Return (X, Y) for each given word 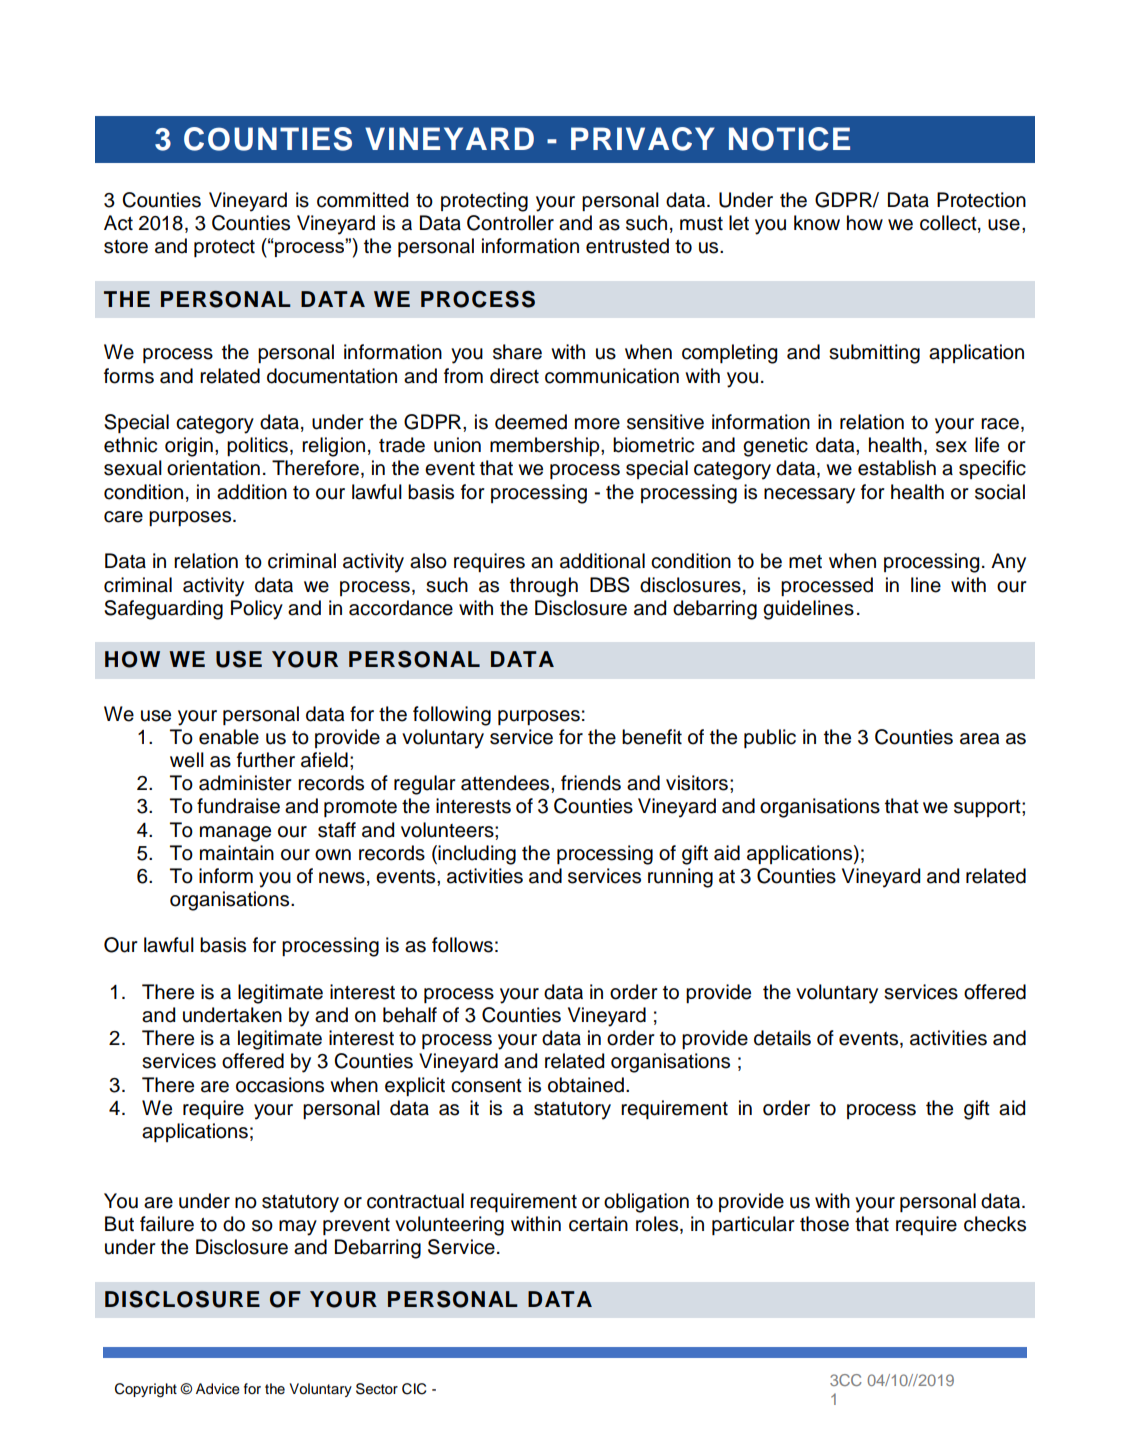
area (979, 739)
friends (591, 783)
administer (245, 783)
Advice (218, 1389)
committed (362, 200)
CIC (414, 1389)
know (817, 223)
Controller (510, 223)
